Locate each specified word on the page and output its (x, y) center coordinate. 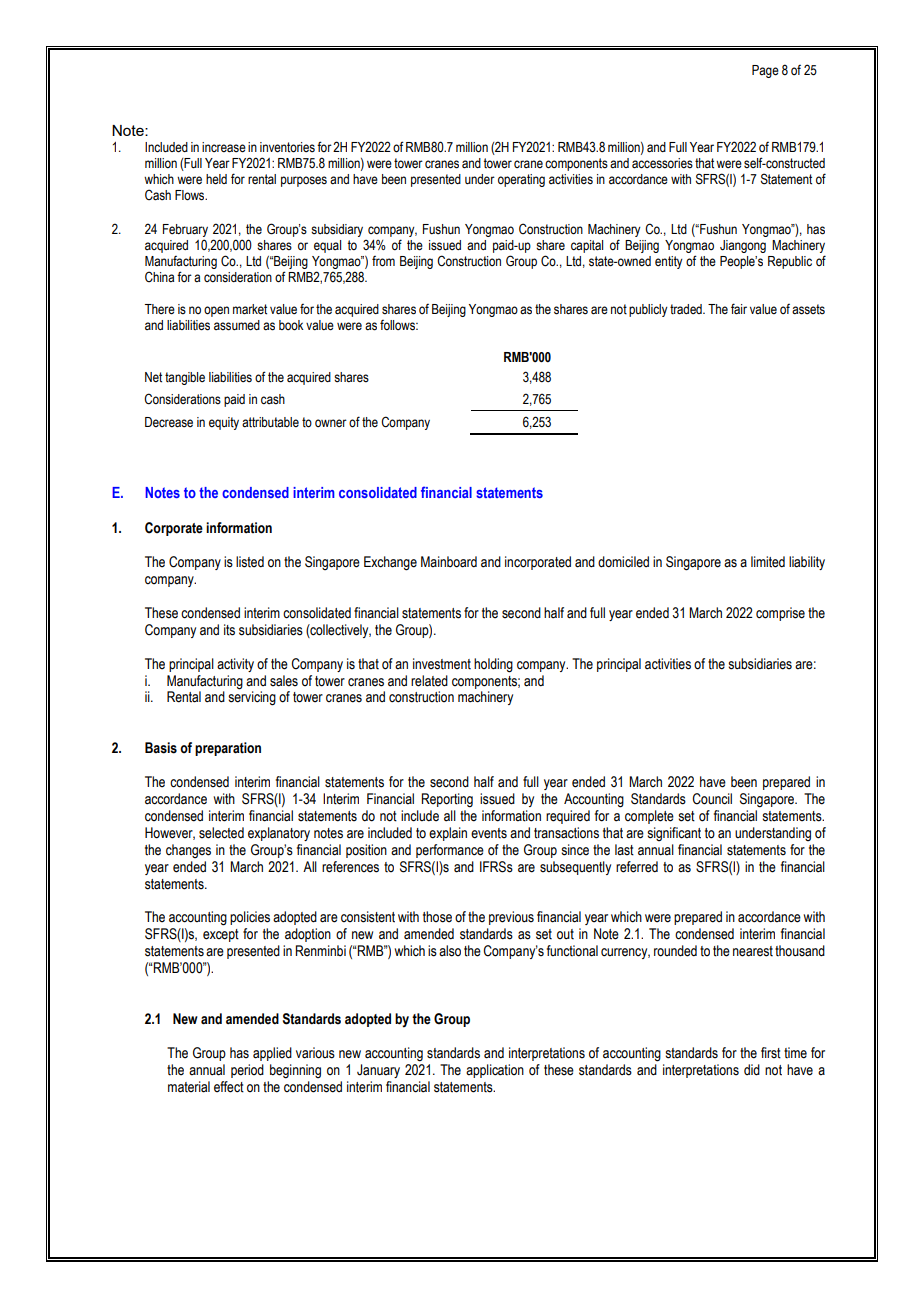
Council (712, 799)
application (495, 1071)
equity (224, 423)
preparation (228, 749)
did (752, 1070)
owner (331, 423)
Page (765, 71)
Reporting (447, 800)
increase (224, 147)
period (247, 1071)
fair (739, 309)
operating (521, 180)
